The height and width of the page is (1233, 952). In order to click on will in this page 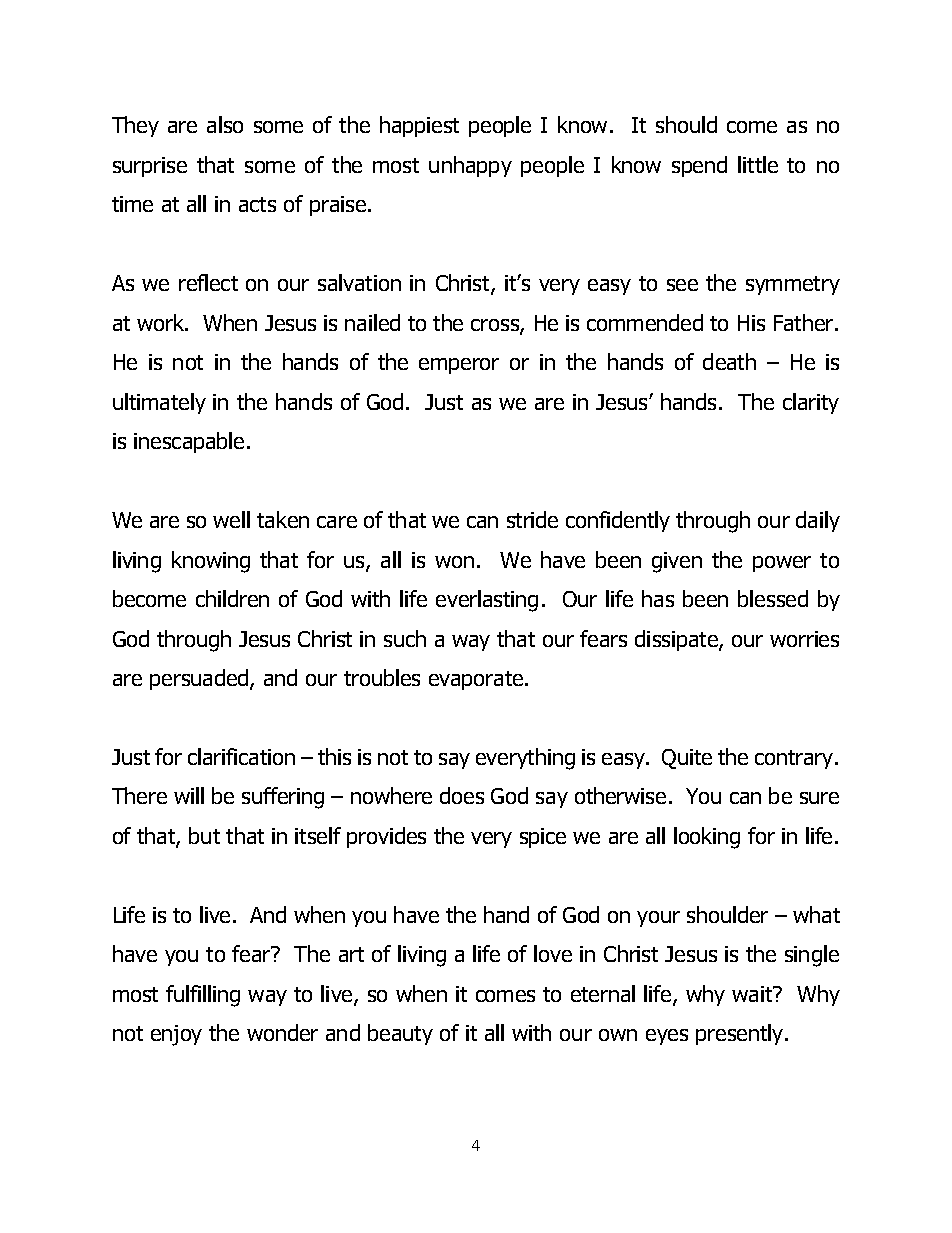, I will do `click(189, 795)`.
